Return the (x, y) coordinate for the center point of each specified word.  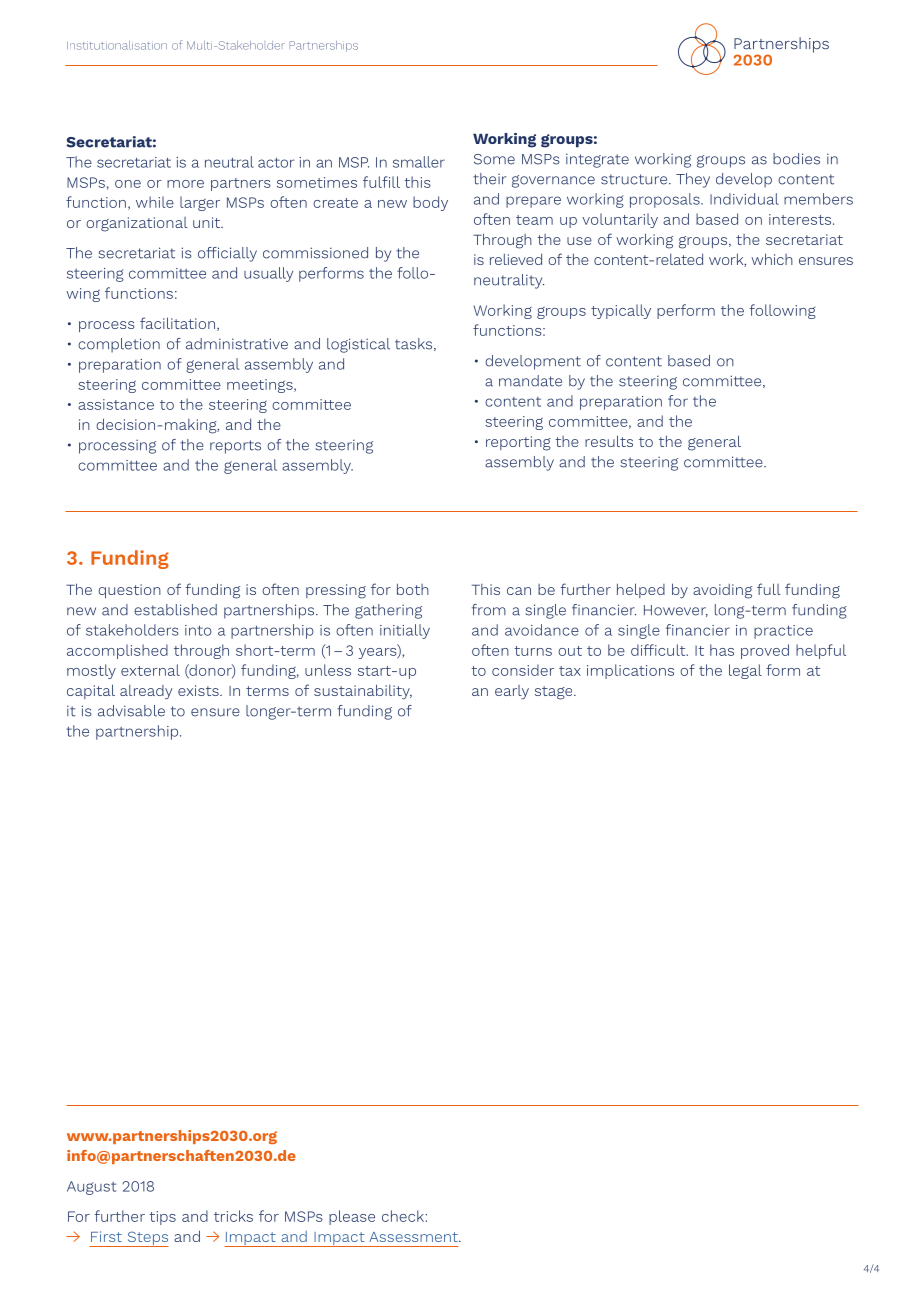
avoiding (722, 591)
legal (745, 671)
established (175, 610)
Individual (744, 199)
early (512, 692)
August (92, 1188)
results (609, 441)
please (352, 1217)
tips (162, 1218)
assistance (116, 404)
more (185, 184)
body (430, 203)
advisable (131, 711)
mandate (530, 381)
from (489, 610)
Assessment (414, 1237)
